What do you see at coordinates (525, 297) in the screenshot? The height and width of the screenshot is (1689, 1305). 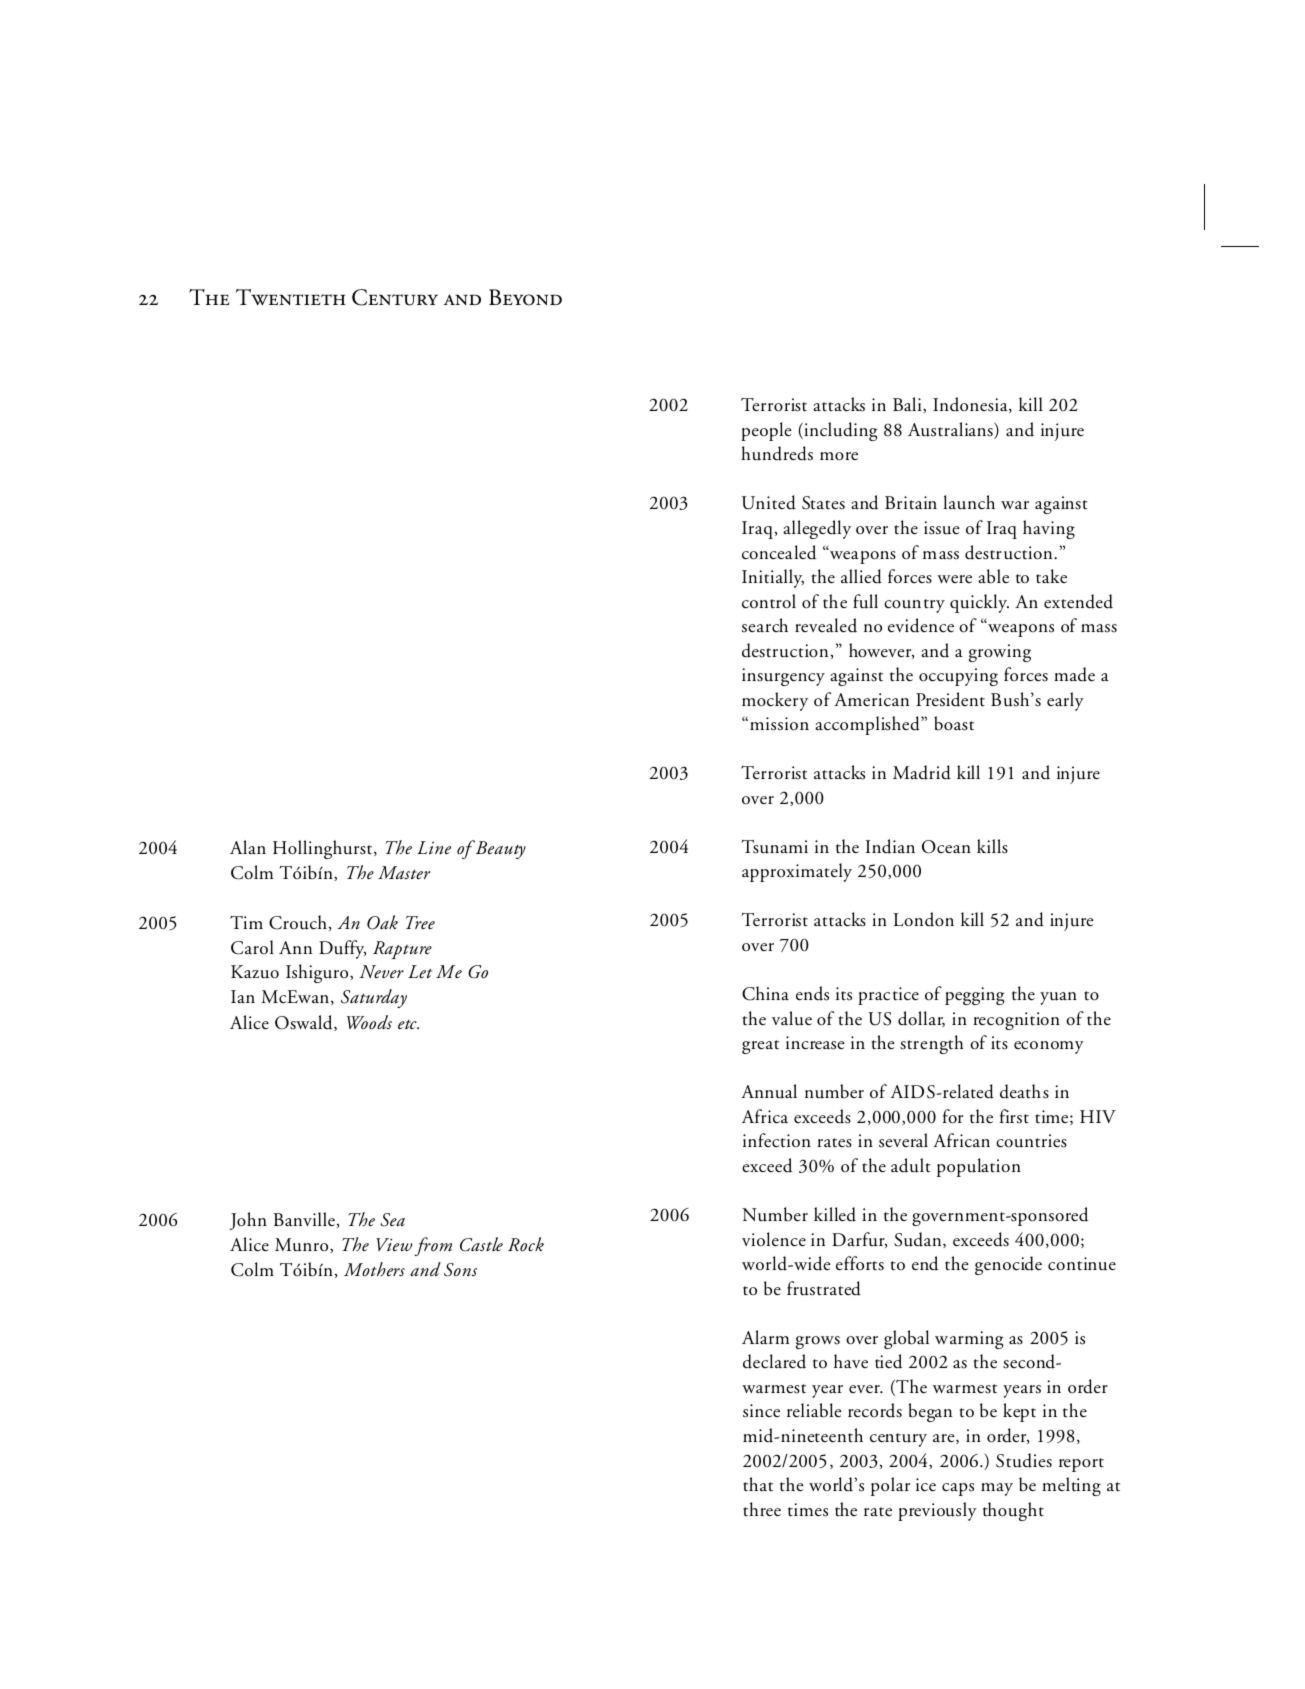 I see `Beyond` at bounding box center [525, 297].
